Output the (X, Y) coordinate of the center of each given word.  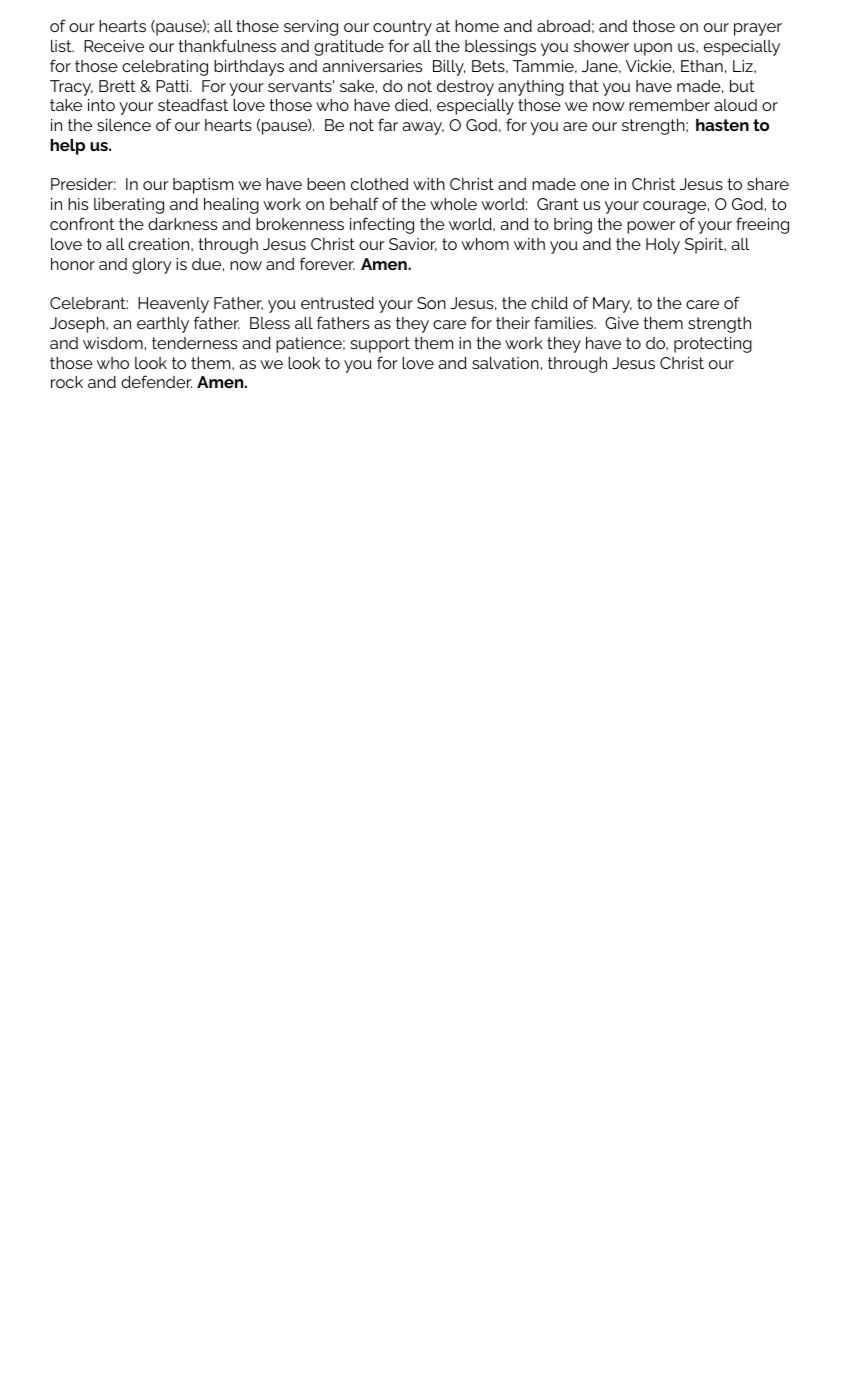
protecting (713, 345)
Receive (114, 46)
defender (156, 381)
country (402, 28)
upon (653, 49)
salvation (505, 363)
